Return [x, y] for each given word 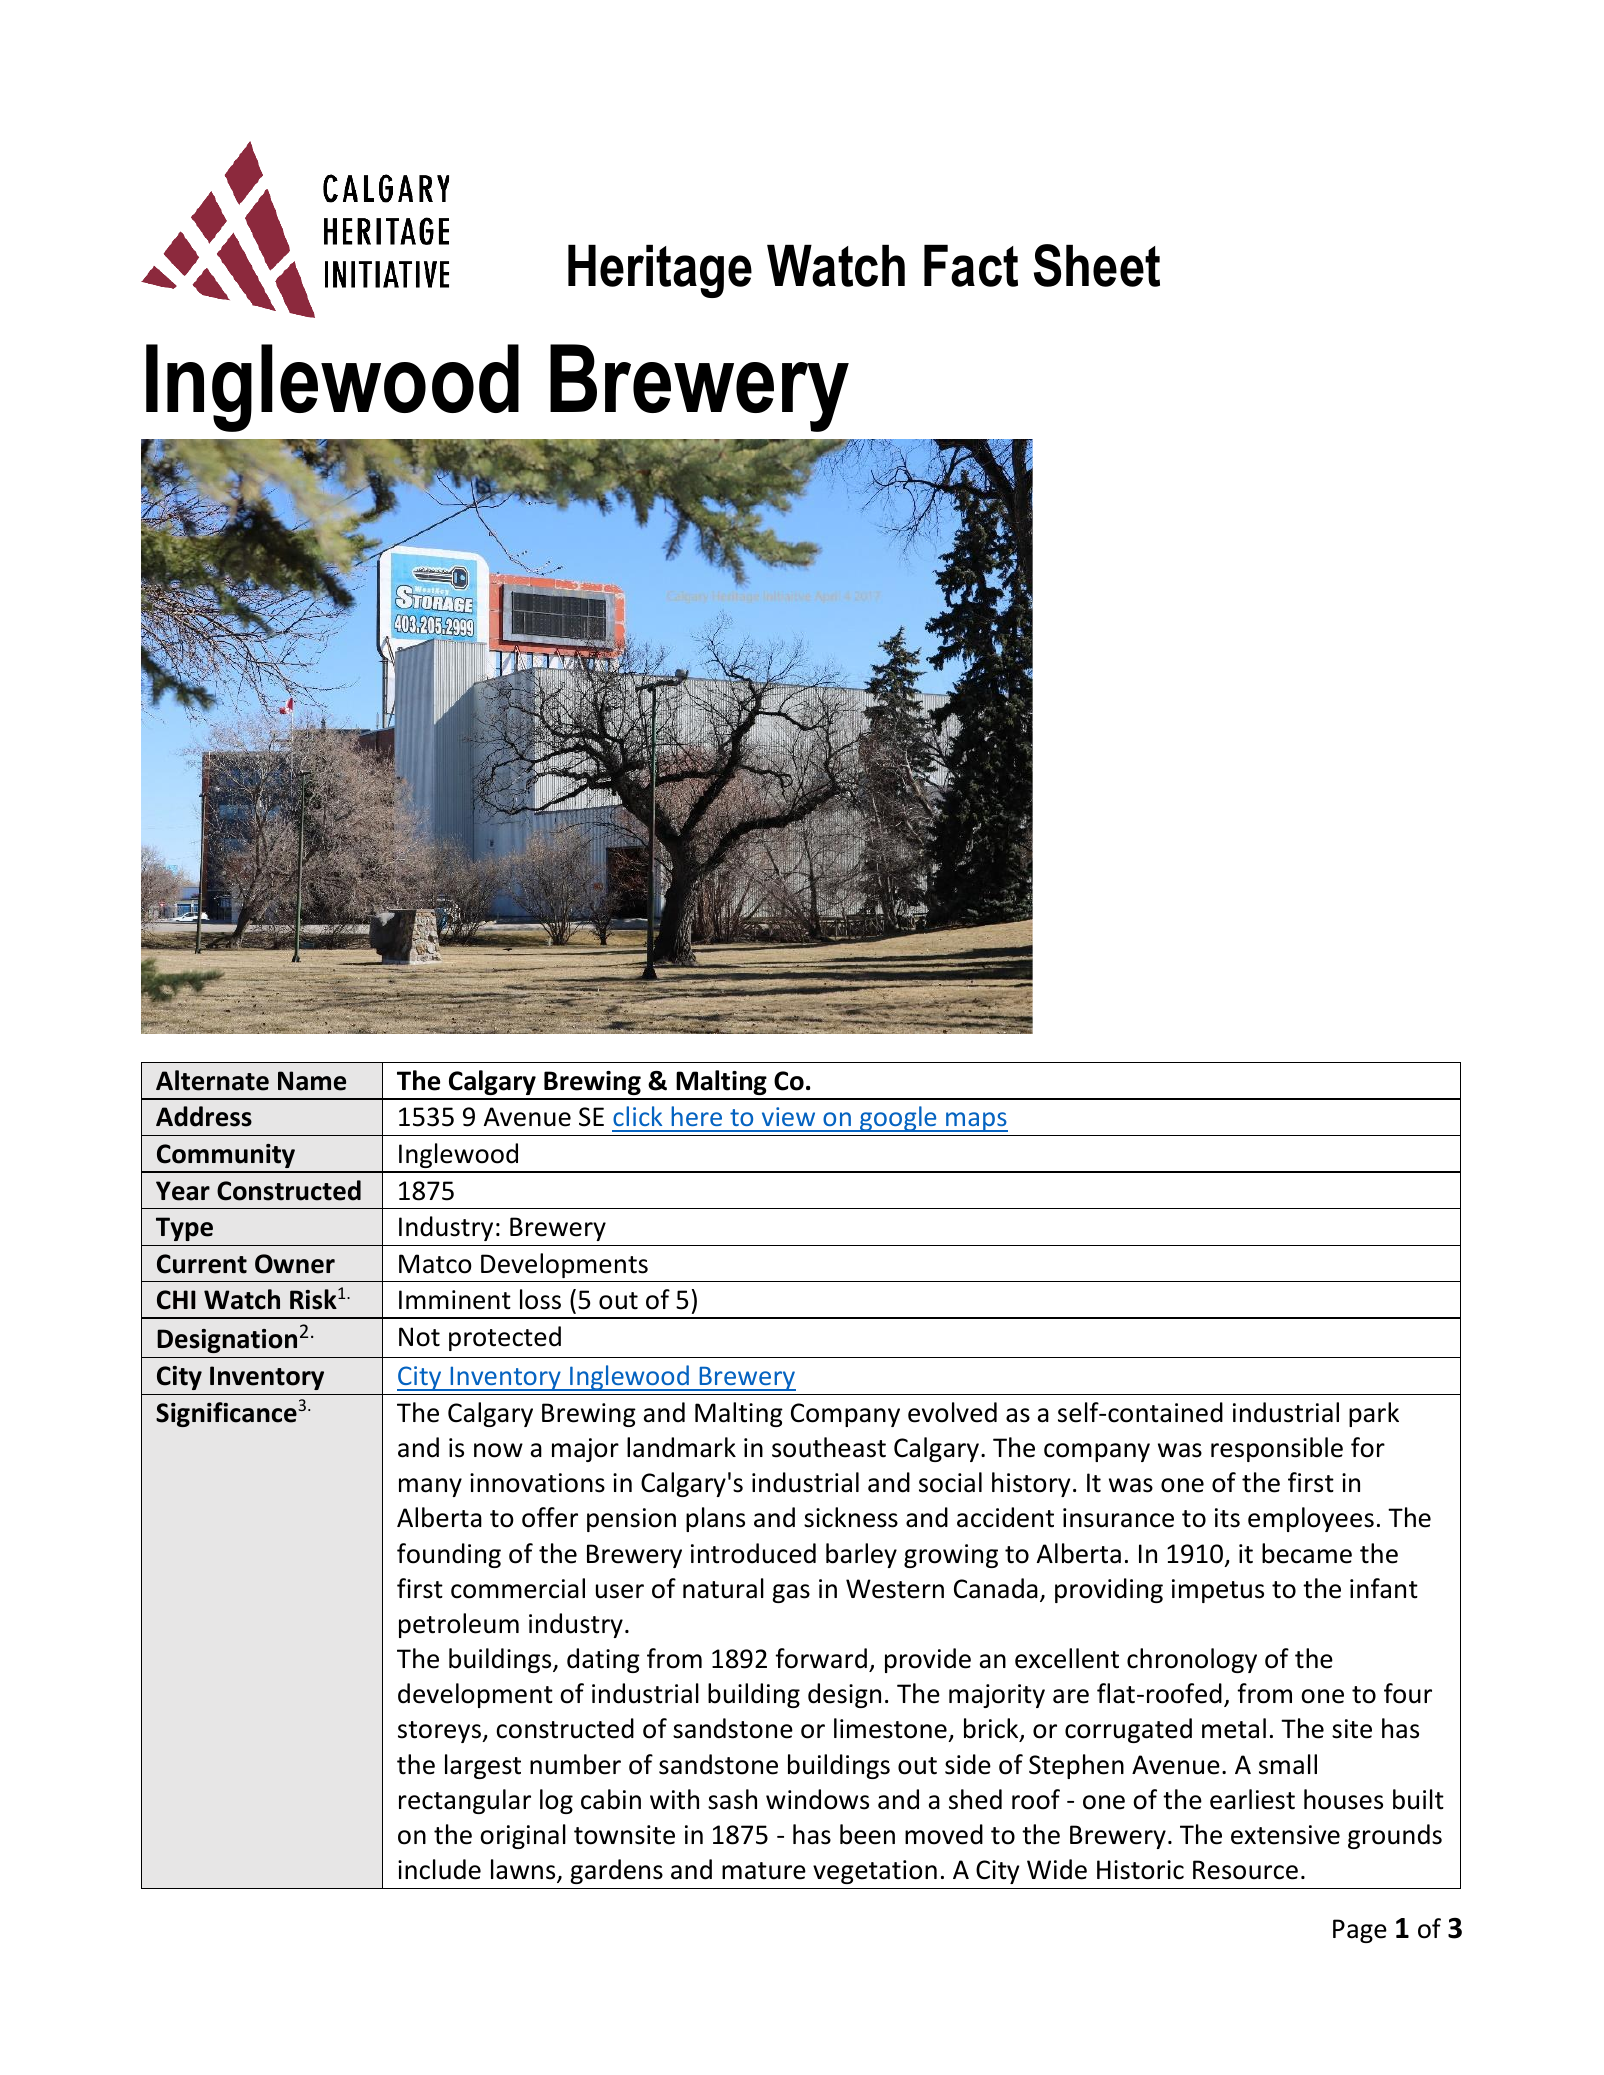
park [1374, 1414]
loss [540, 1299]
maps [976, 1122]
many [430, 1487]
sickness [851, 1517]
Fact [971, 266]
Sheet [1097, 265]
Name [312, 1081]
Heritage [660, 271]
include [439, 1869]
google [898, 1119]
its [1227, 1518]
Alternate [212, 1080]
